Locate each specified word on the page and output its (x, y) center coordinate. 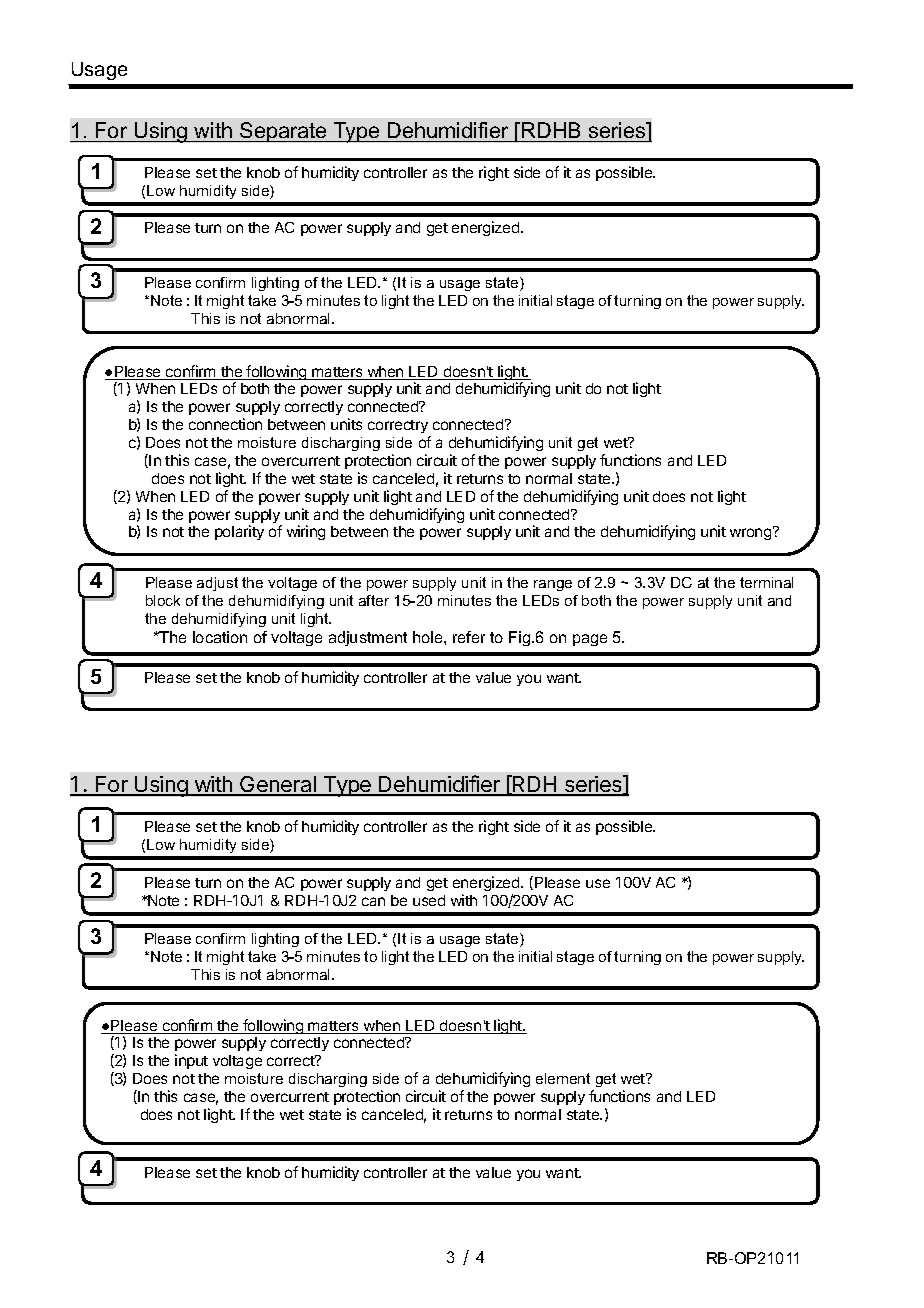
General (278, 785)
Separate (284, 132)
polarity (239, 532)
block (163, 600)
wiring (306, 532)
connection (225, 424)
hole (429, 637)
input (191, 1061)
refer (469, 637)
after (374, 600)
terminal (766, 582)
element (563, 1078)
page (590, 640)
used (429, 900)
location (220, 637)
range (553, 585)
